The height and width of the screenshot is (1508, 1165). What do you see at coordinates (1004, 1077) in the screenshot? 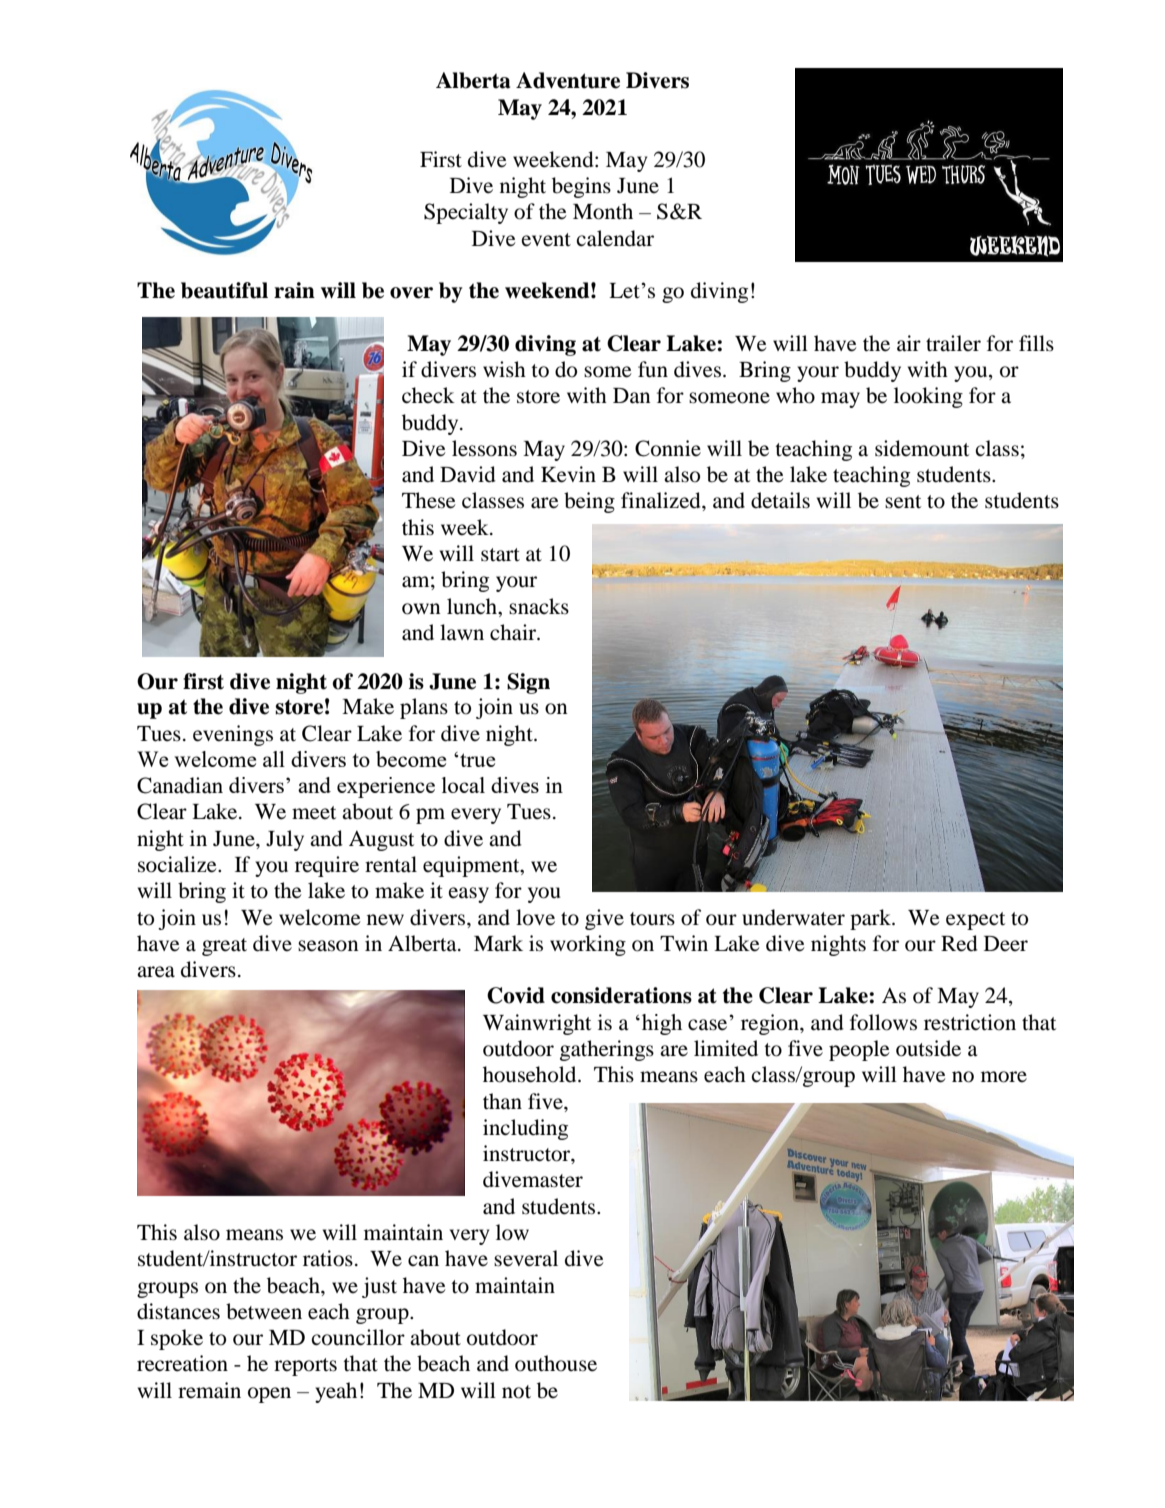
I see `more` at bounding box center [1004, 1077].
